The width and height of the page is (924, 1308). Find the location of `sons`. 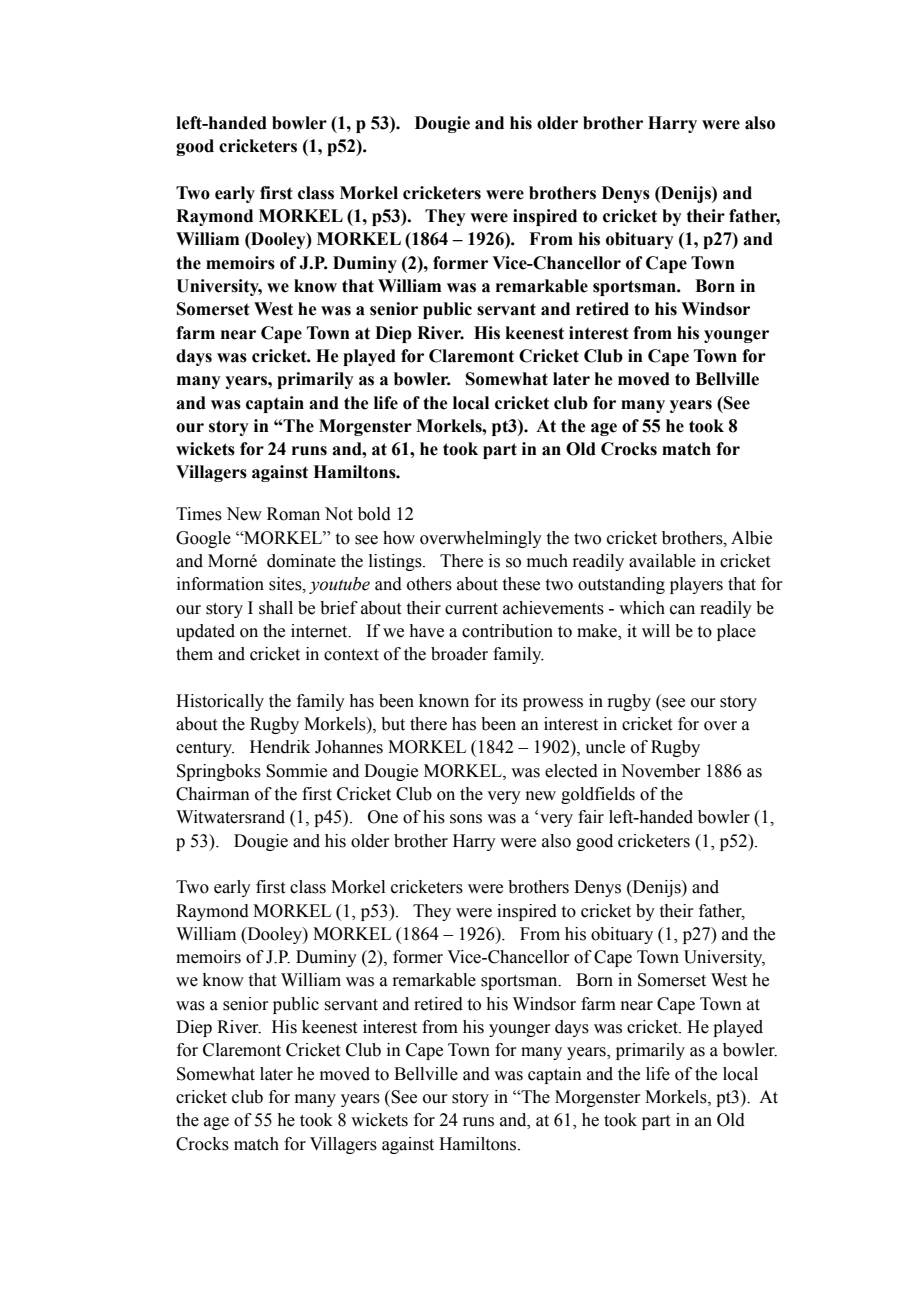

sons is located at coordinates (466, 819).
